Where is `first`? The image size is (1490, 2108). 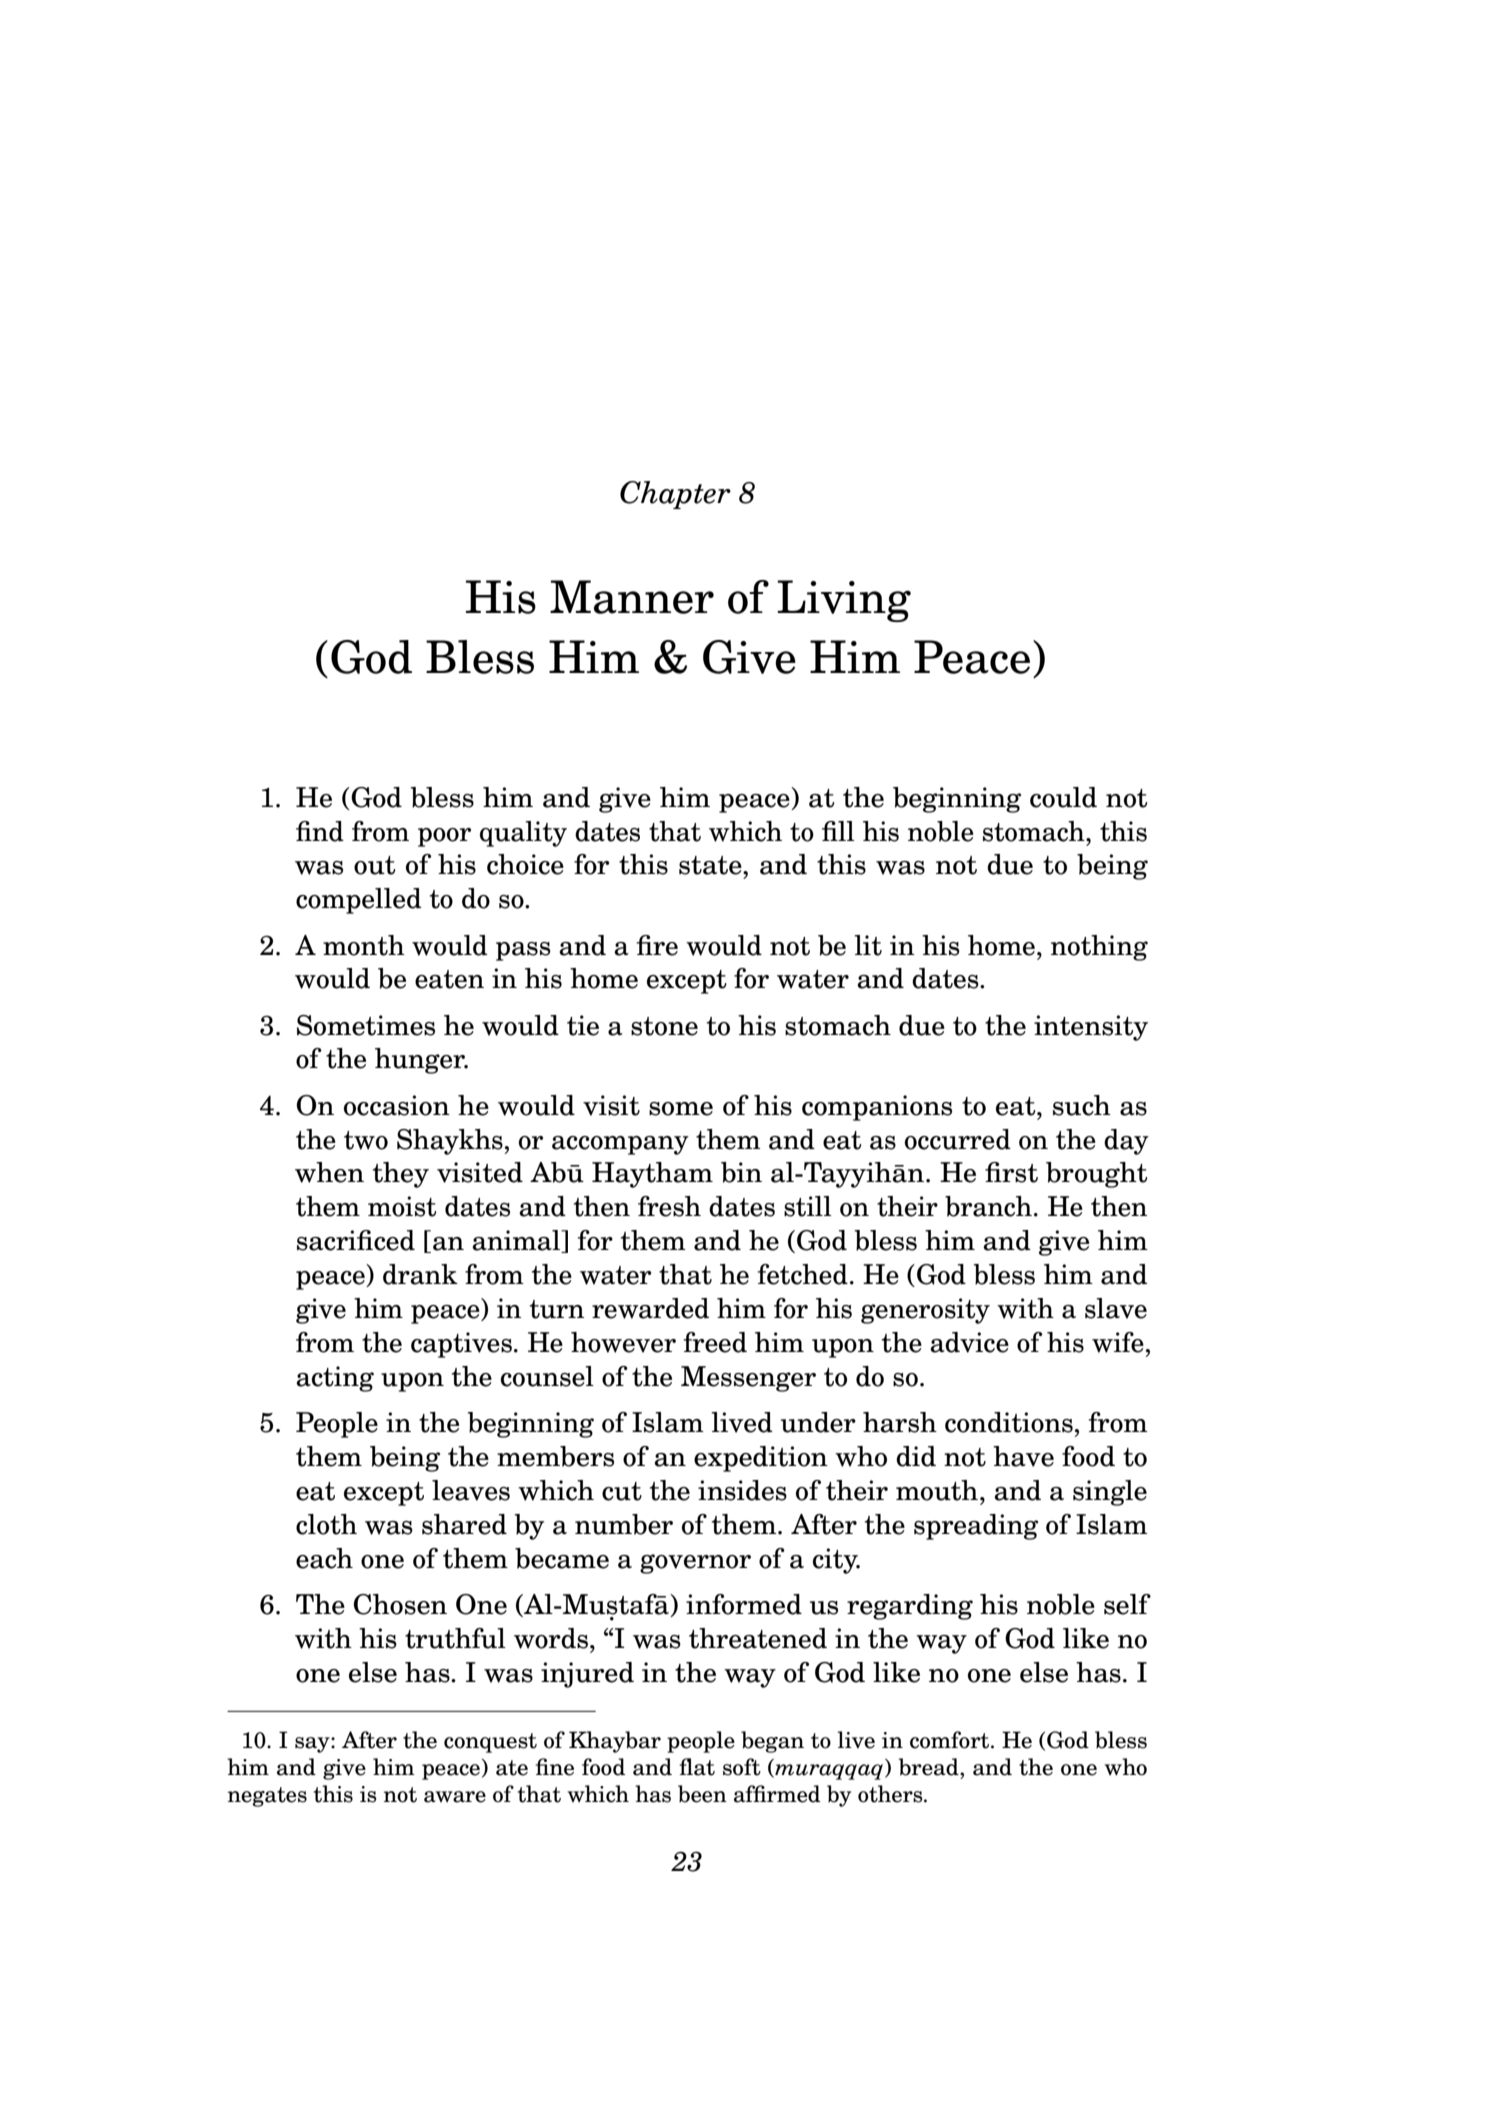
first is located at coordinates (1011, 1172).
